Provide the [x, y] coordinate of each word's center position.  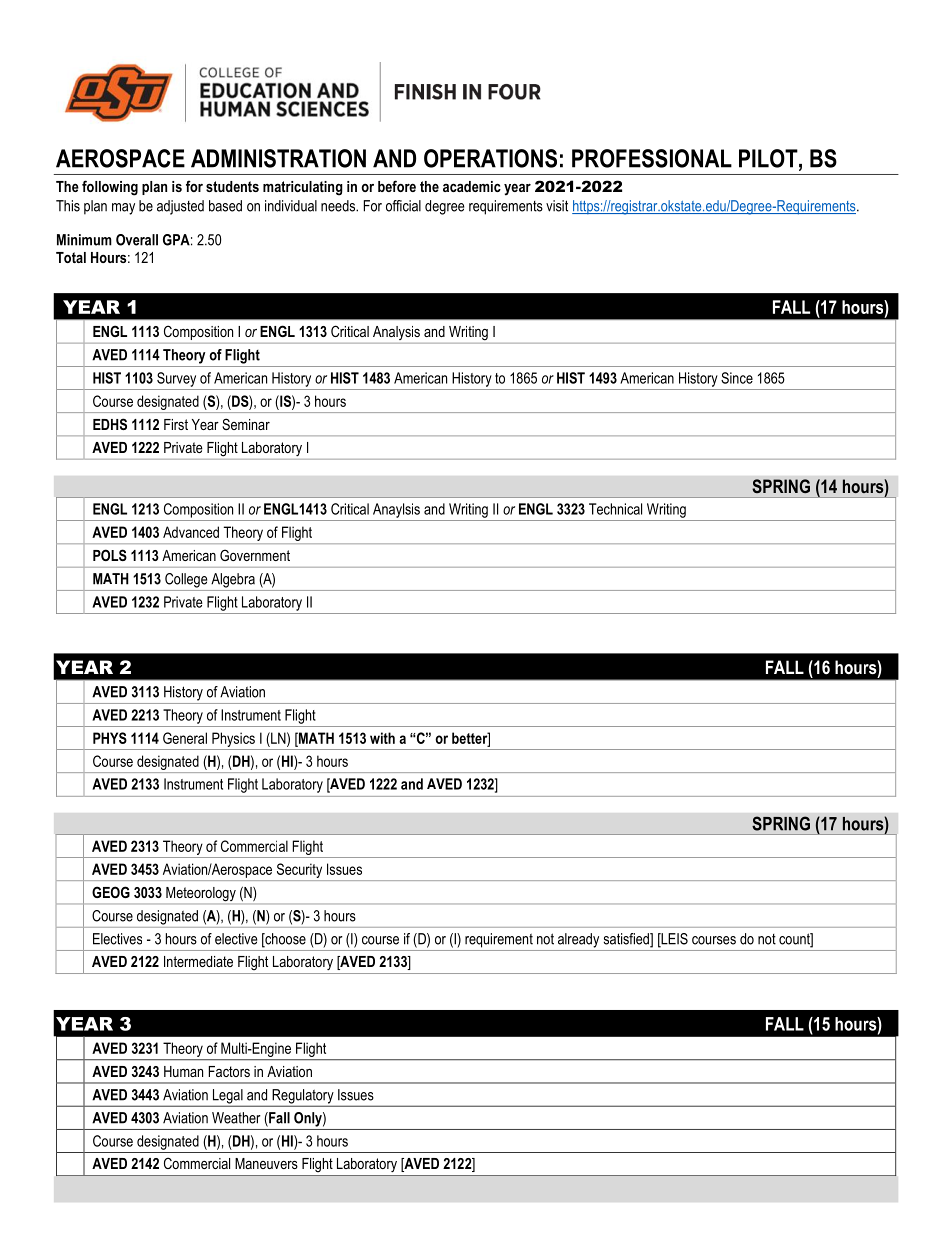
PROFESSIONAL [652, 158]
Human [183, 1071]
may [123, 209]
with [382, 738]
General [185, 738]
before [397, 186]
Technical [615, 509]
